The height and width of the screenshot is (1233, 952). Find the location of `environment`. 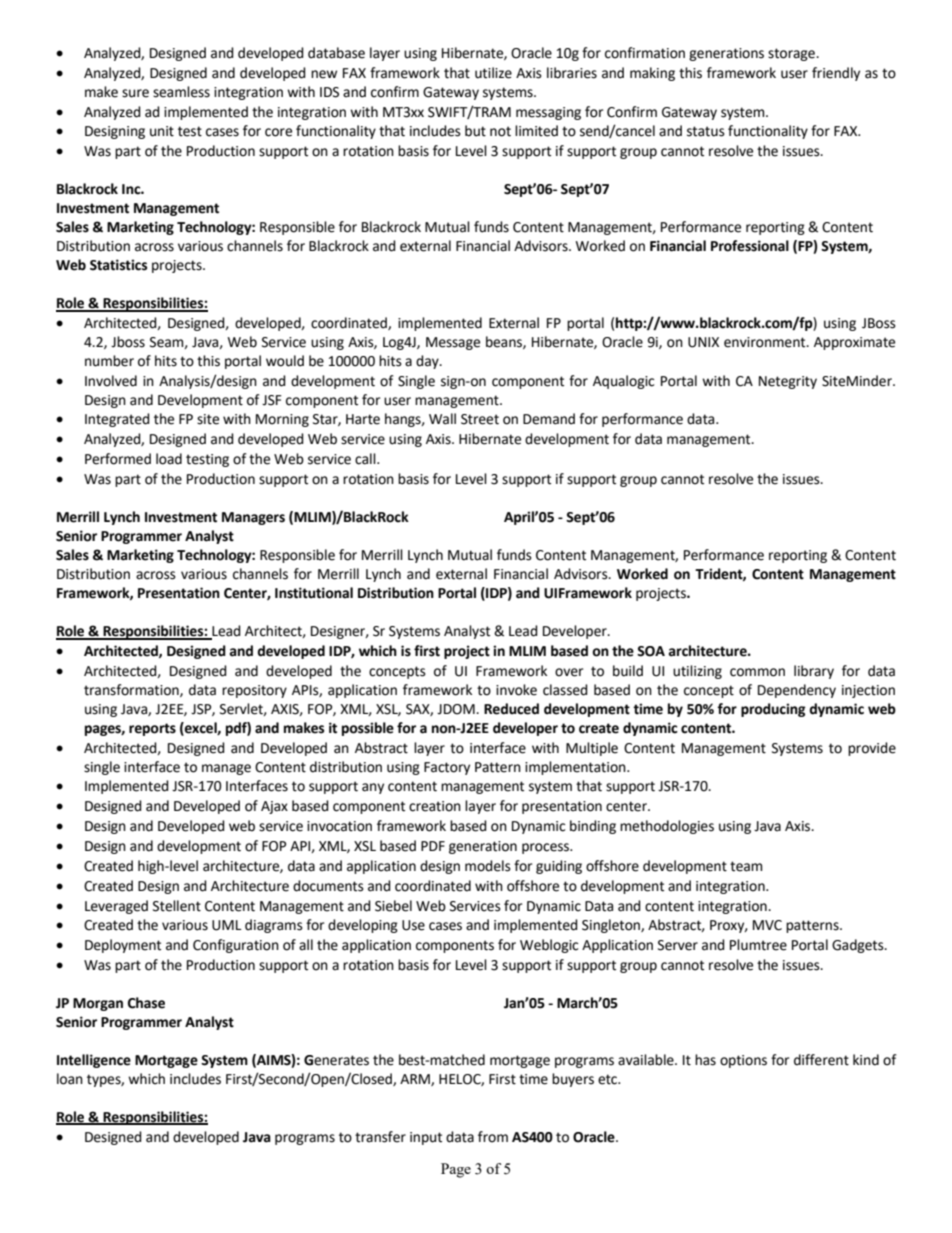

environment is located at coordinates (766, 342).
